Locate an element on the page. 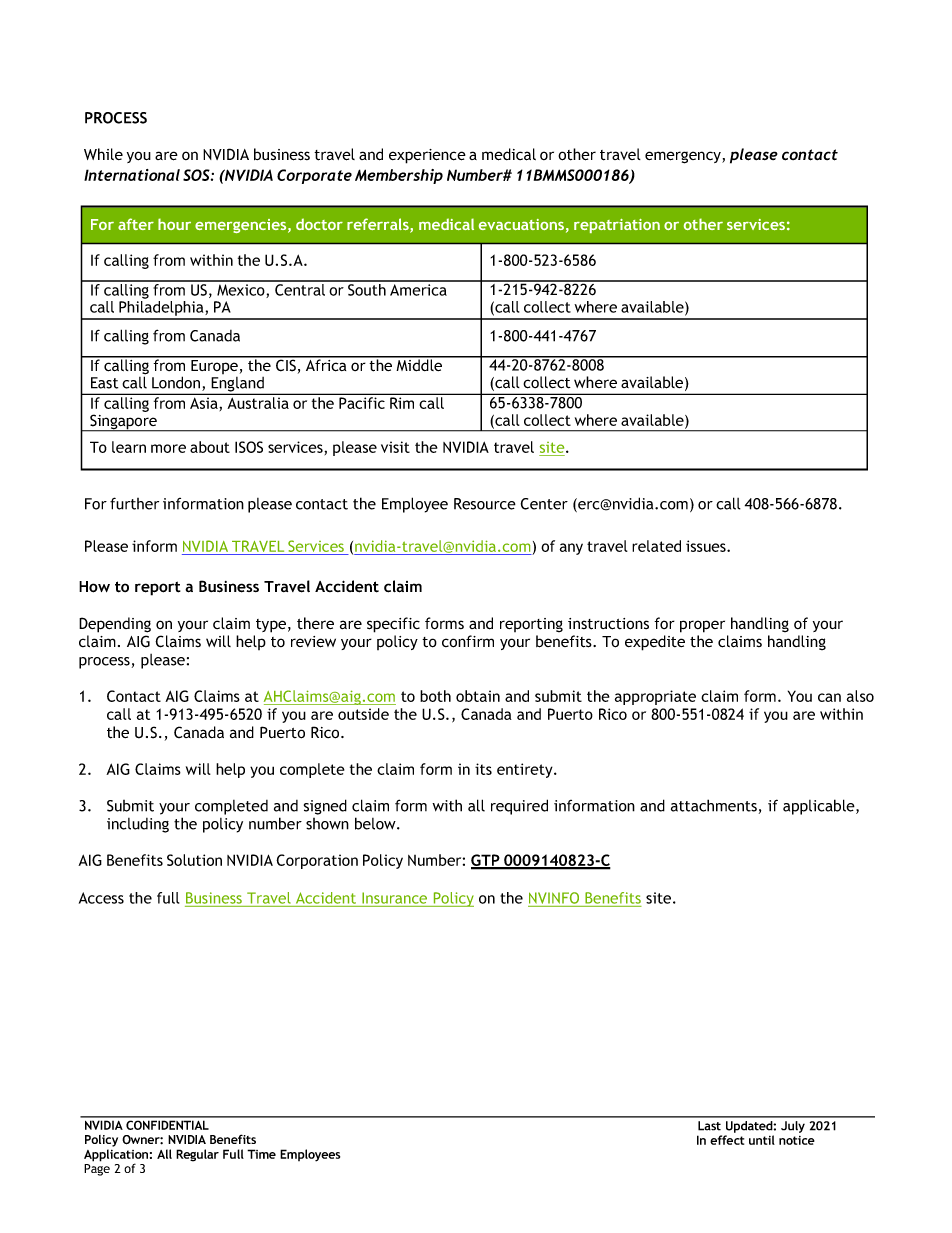 Image resolution: width=952 pixels, height=1233 pixels. Time is located at coordinates (261, 1154).
